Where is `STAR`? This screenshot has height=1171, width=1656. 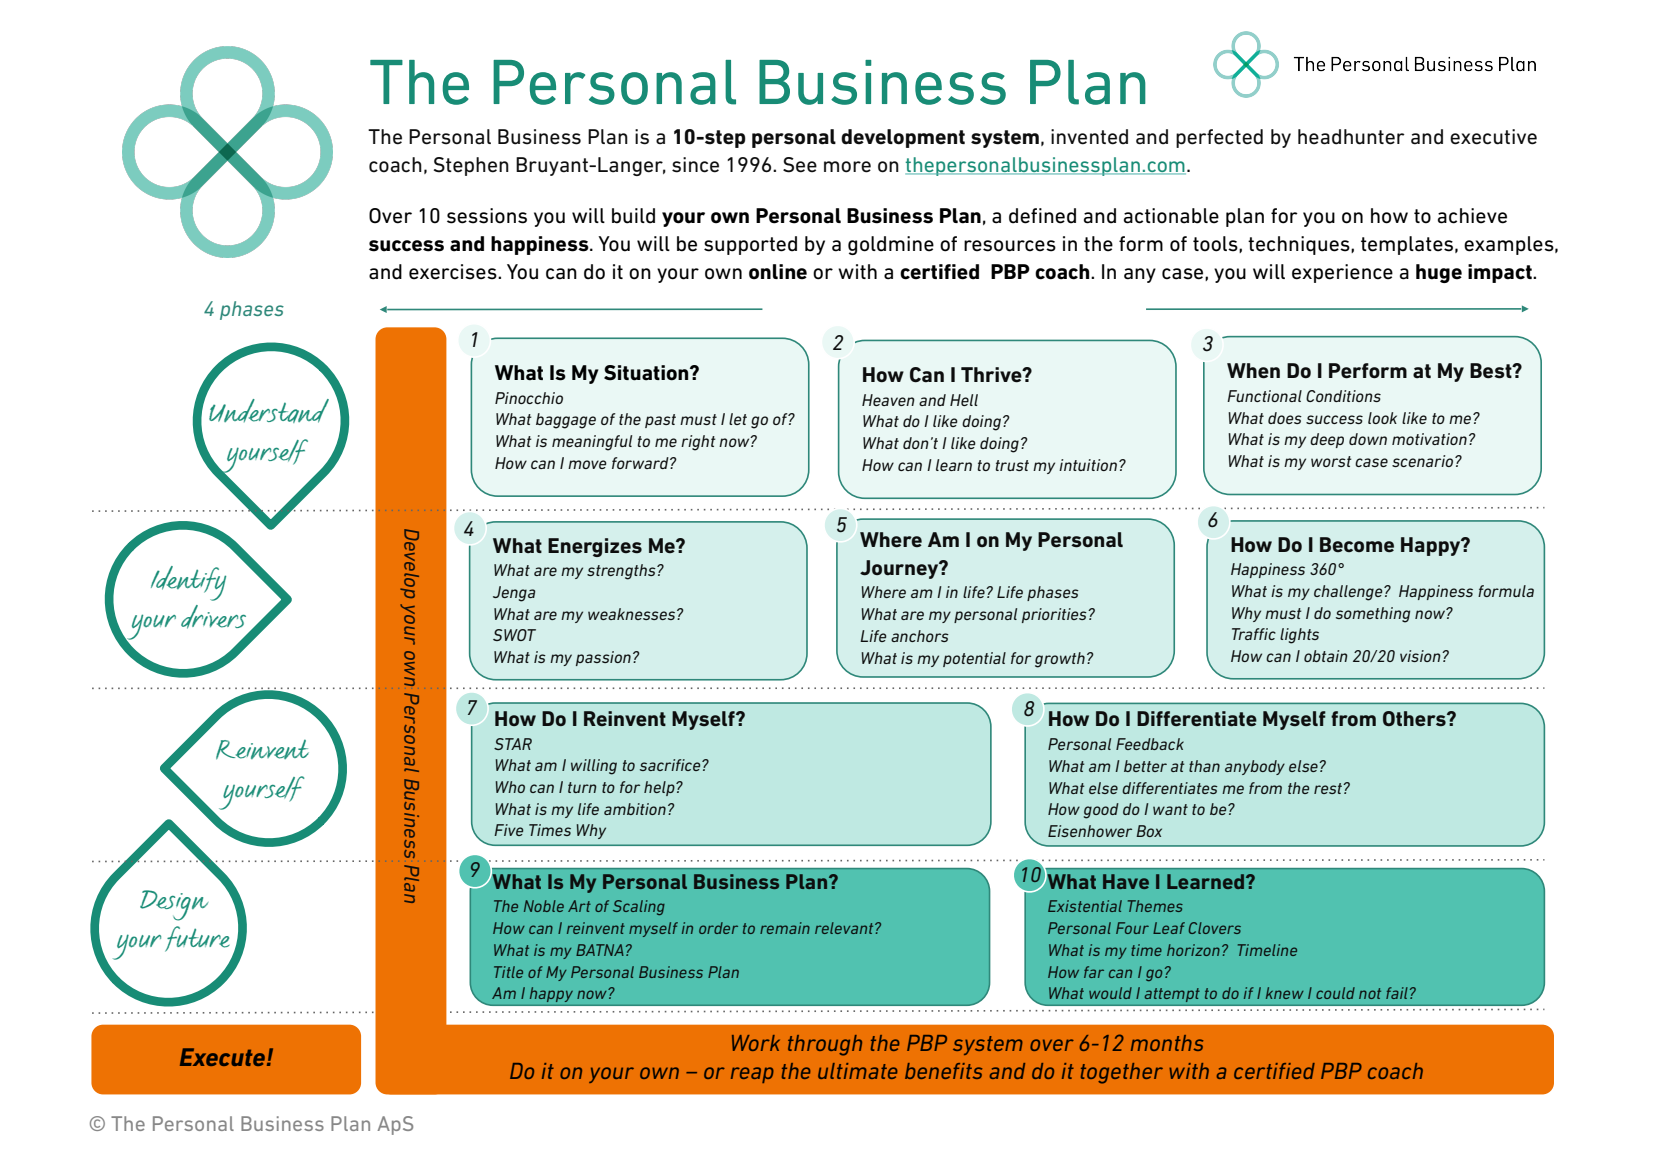
STAR is located at coordinates (513, 744).
